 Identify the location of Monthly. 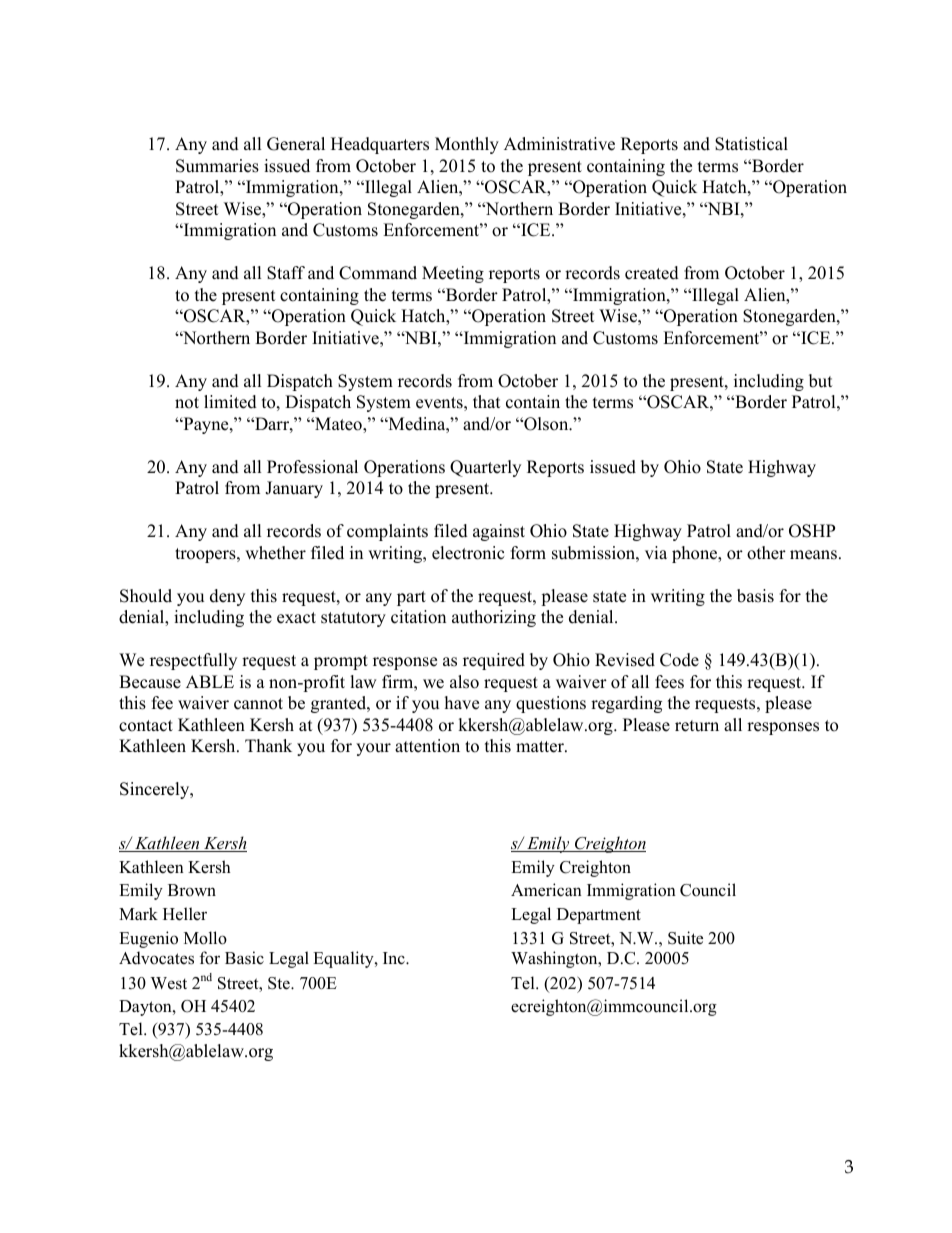
(467, 145).
